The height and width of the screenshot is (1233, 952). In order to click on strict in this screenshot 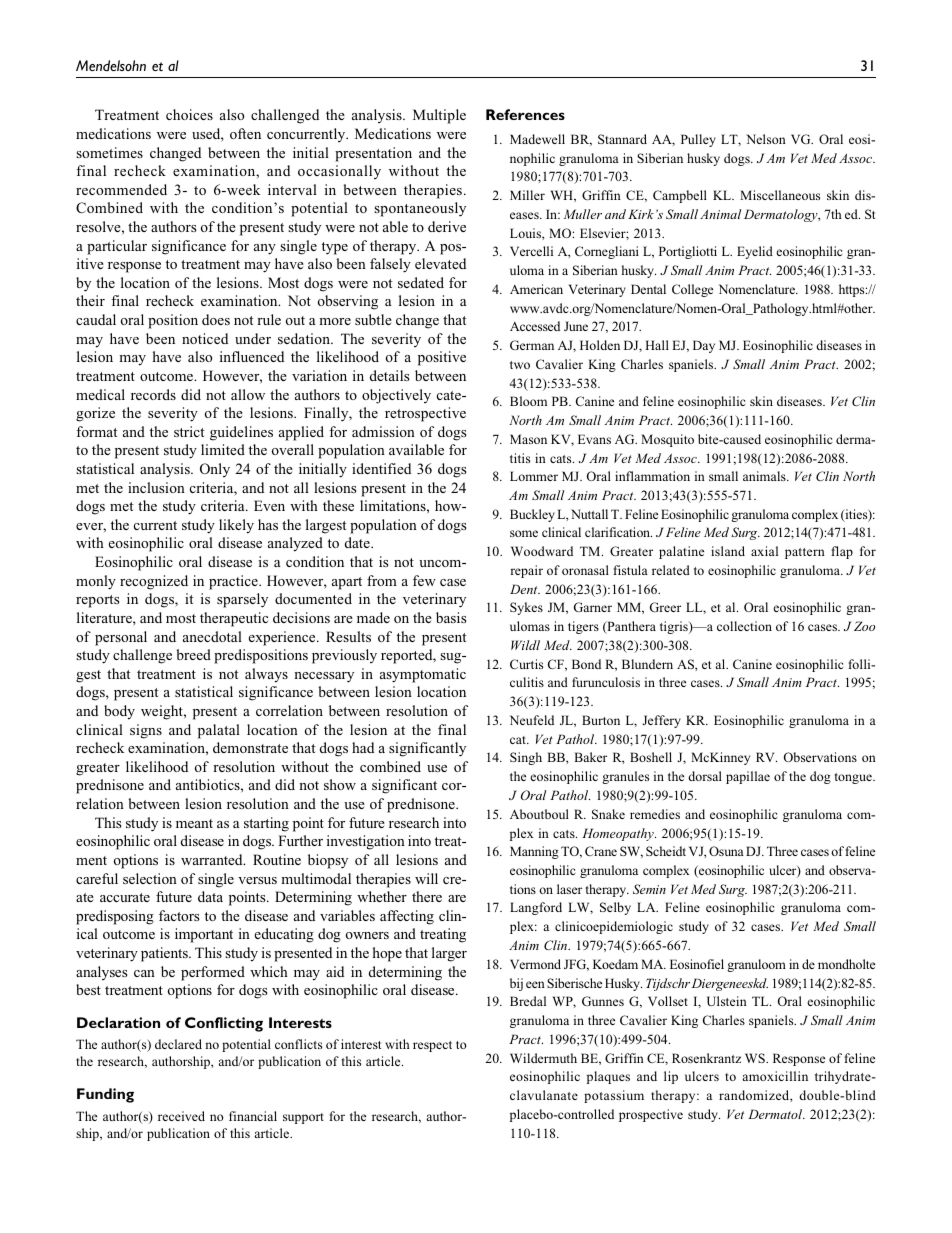, I will do `click(189, 431)`.
